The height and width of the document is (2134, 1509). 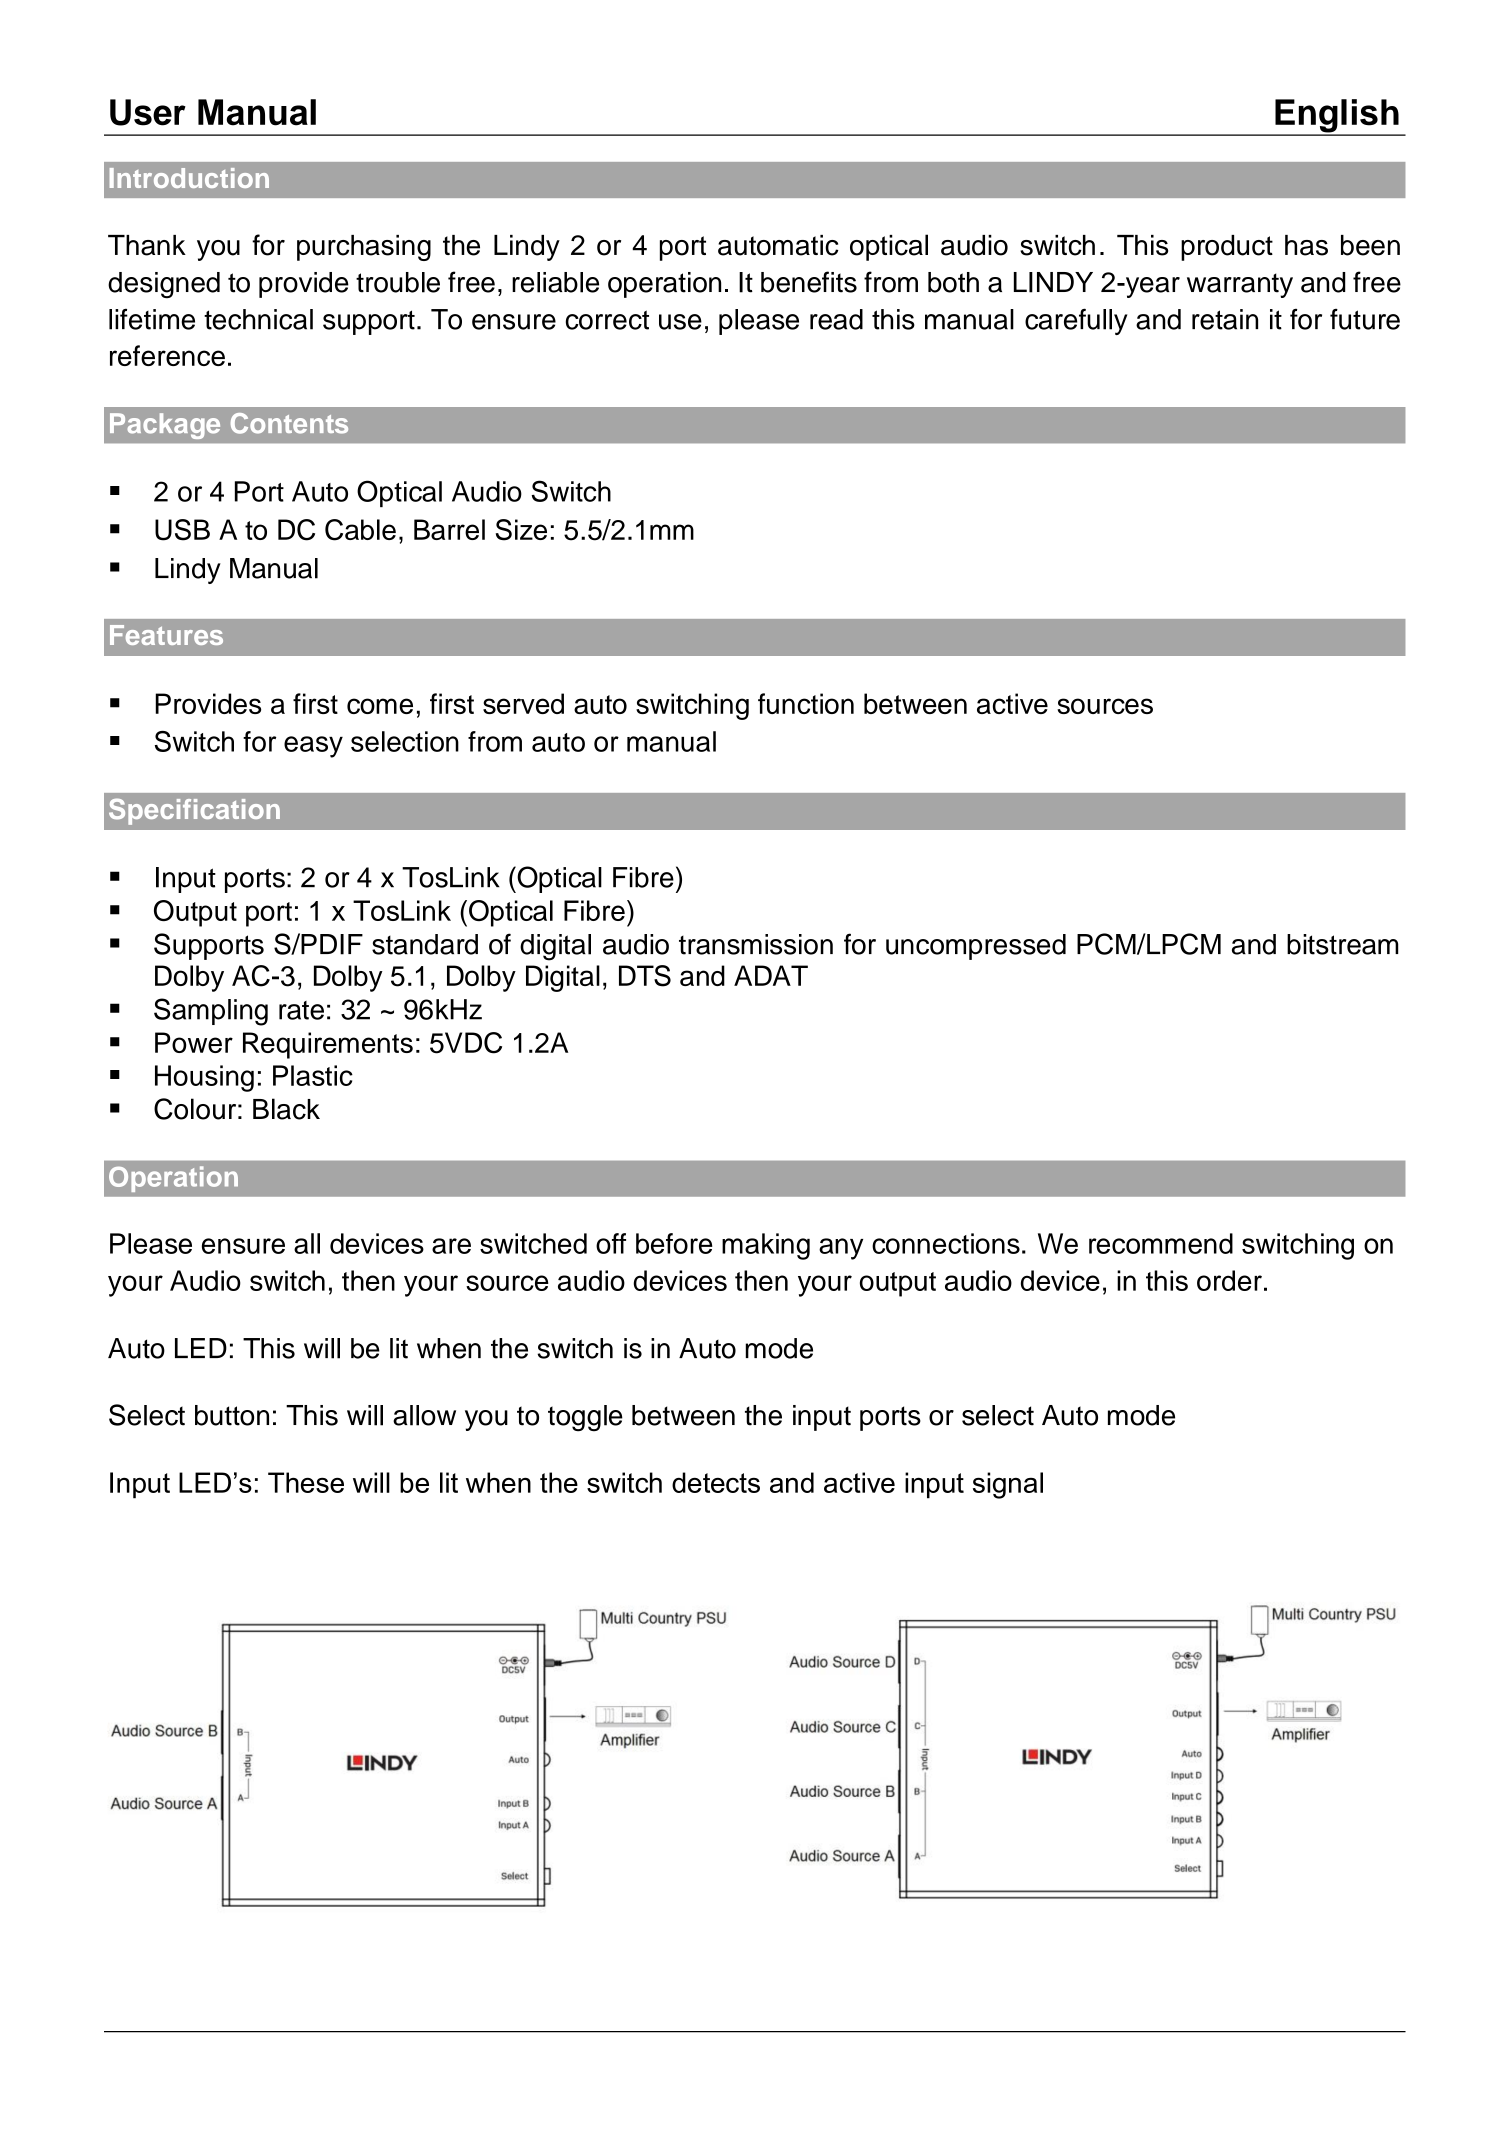 I want to click on detects, so click(x=716, y=1482).
